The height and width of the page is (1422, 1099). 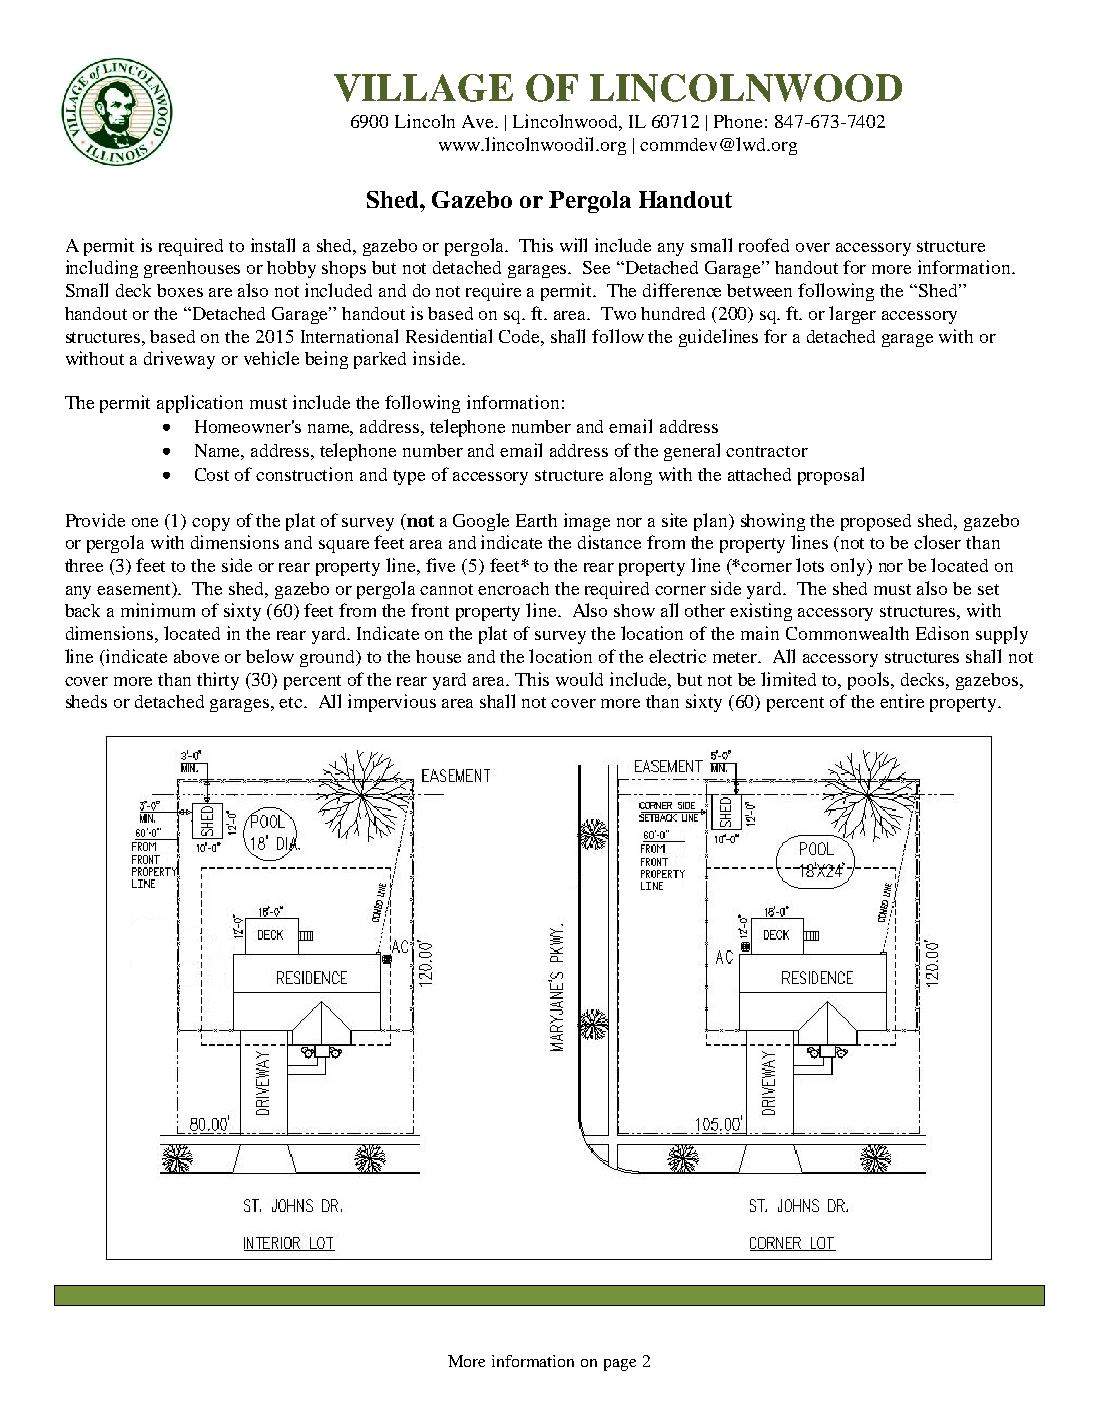 I want to click on page, so click(x=620, y=1365).
